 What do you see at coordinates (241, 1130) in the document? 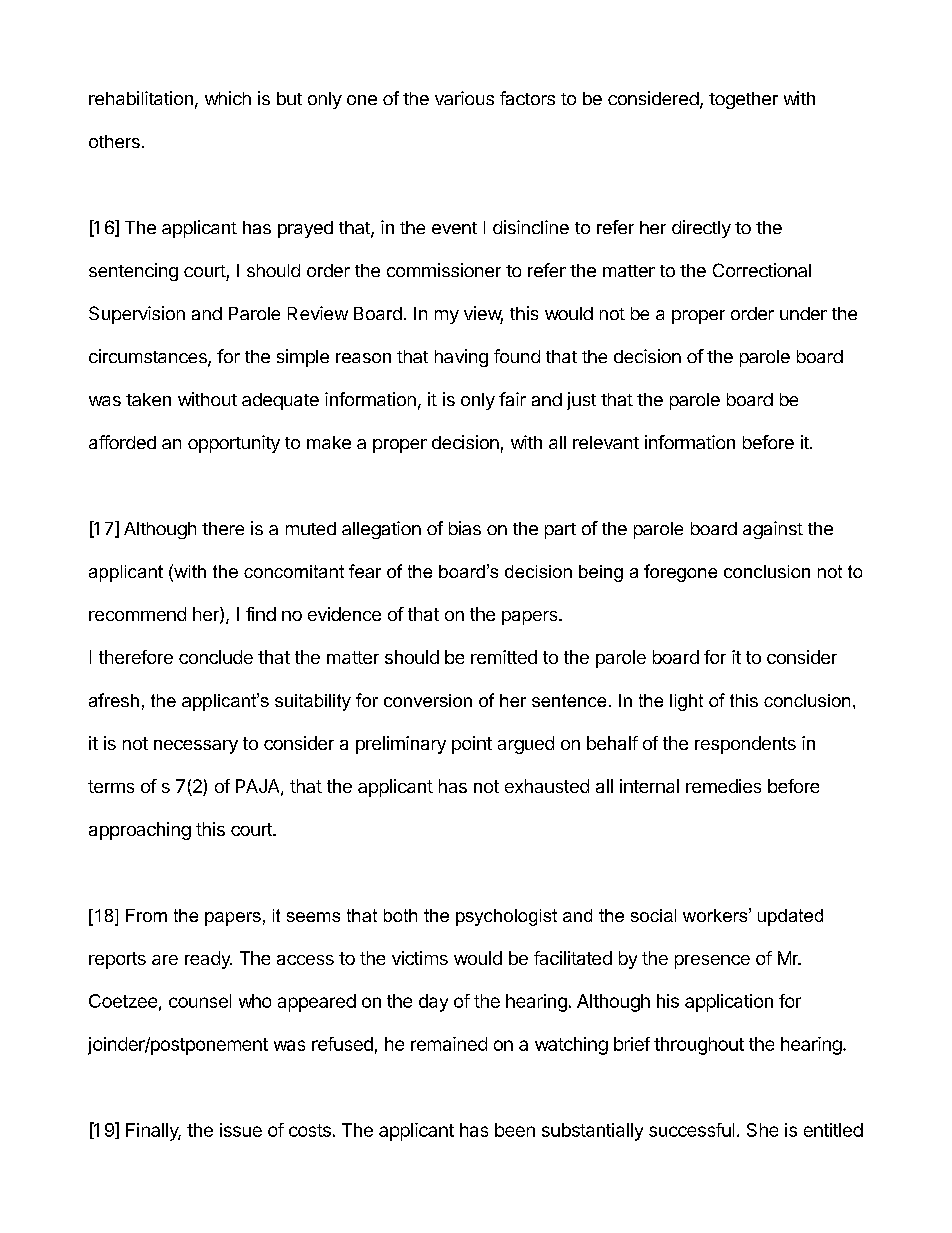
I see `issue` at bounding box center [241, 1130].
